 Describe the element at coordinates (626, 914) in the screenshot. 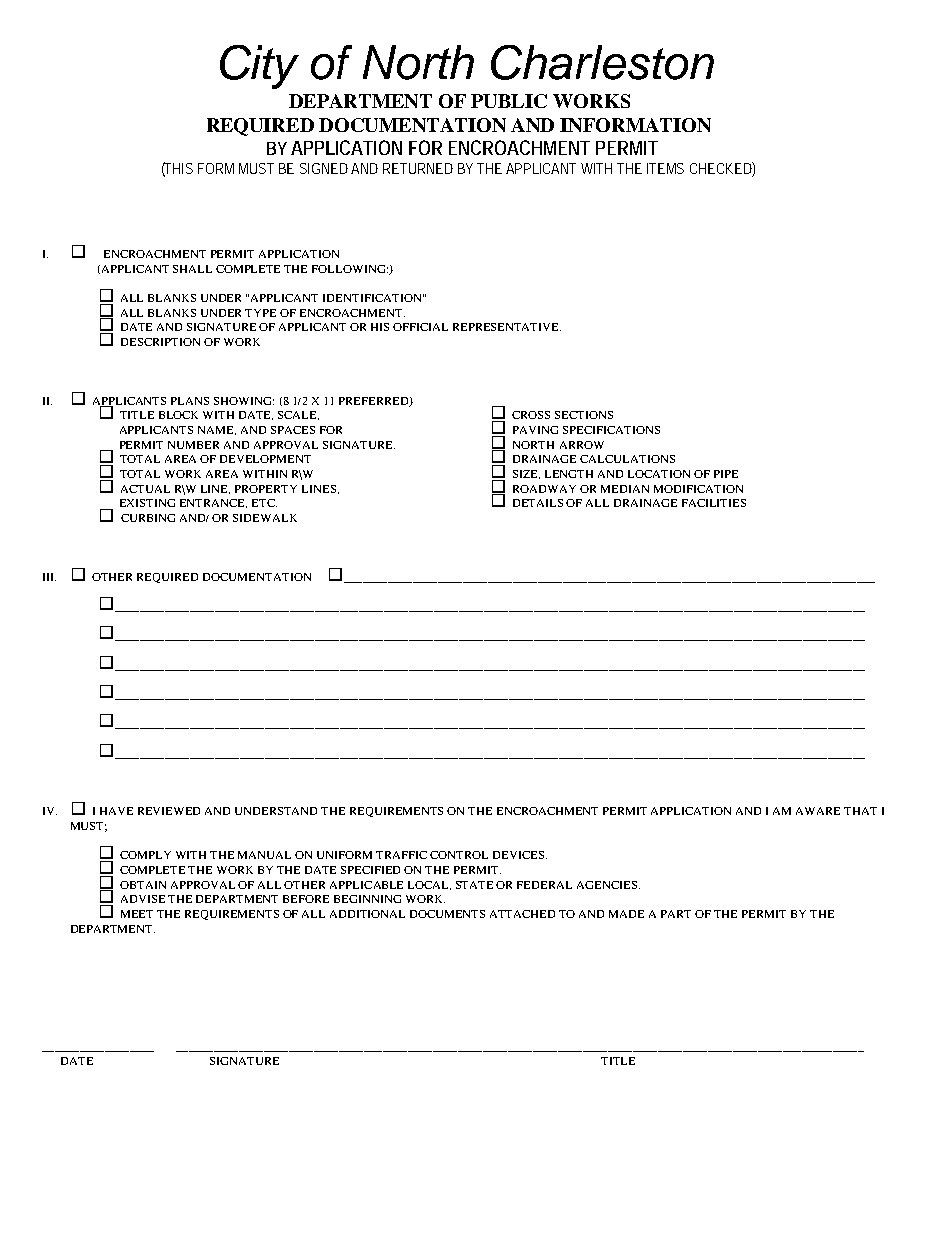

I see `MADE` at that location.
